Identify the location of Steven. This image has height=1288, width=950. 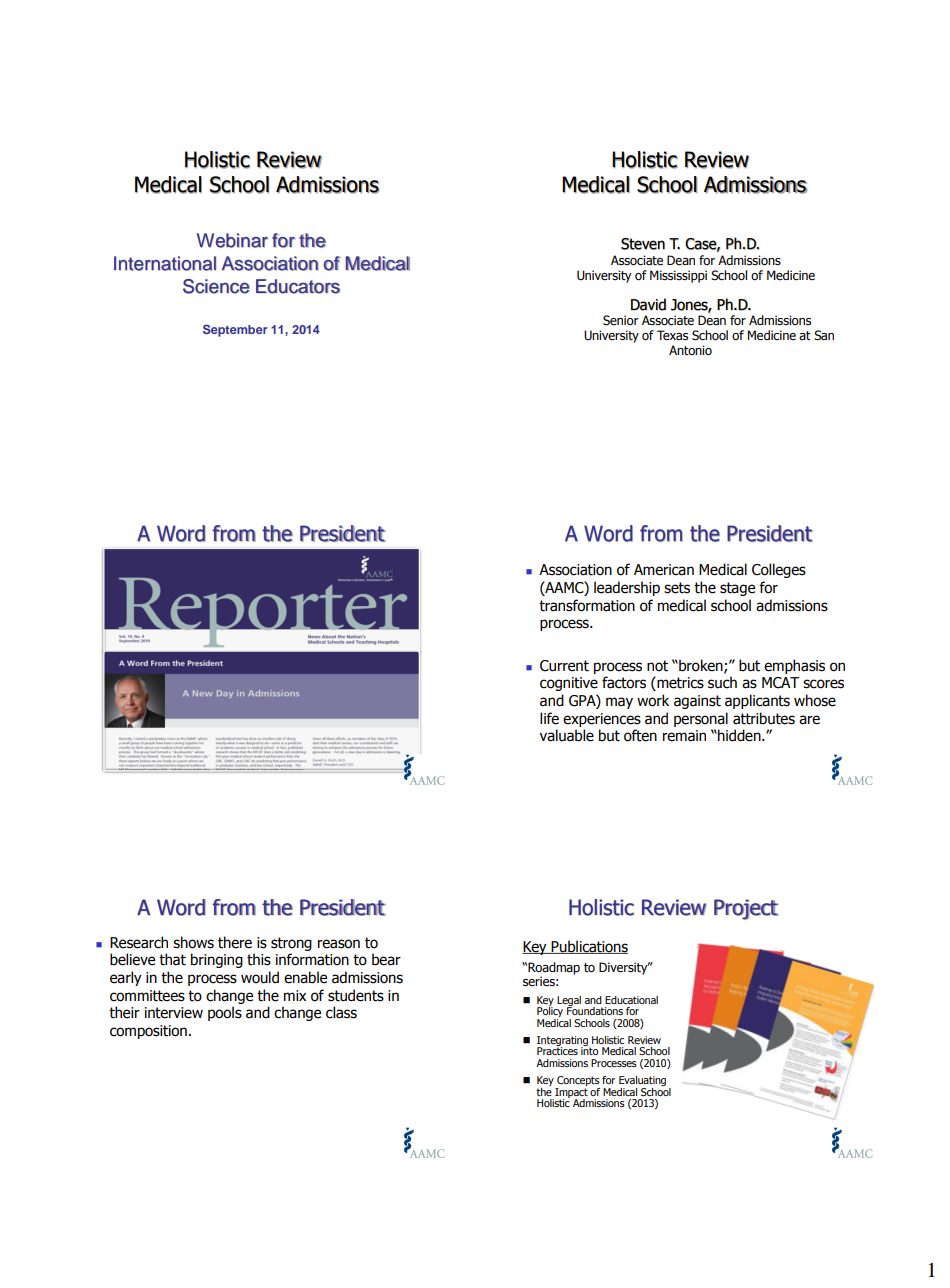
(643, 244).
